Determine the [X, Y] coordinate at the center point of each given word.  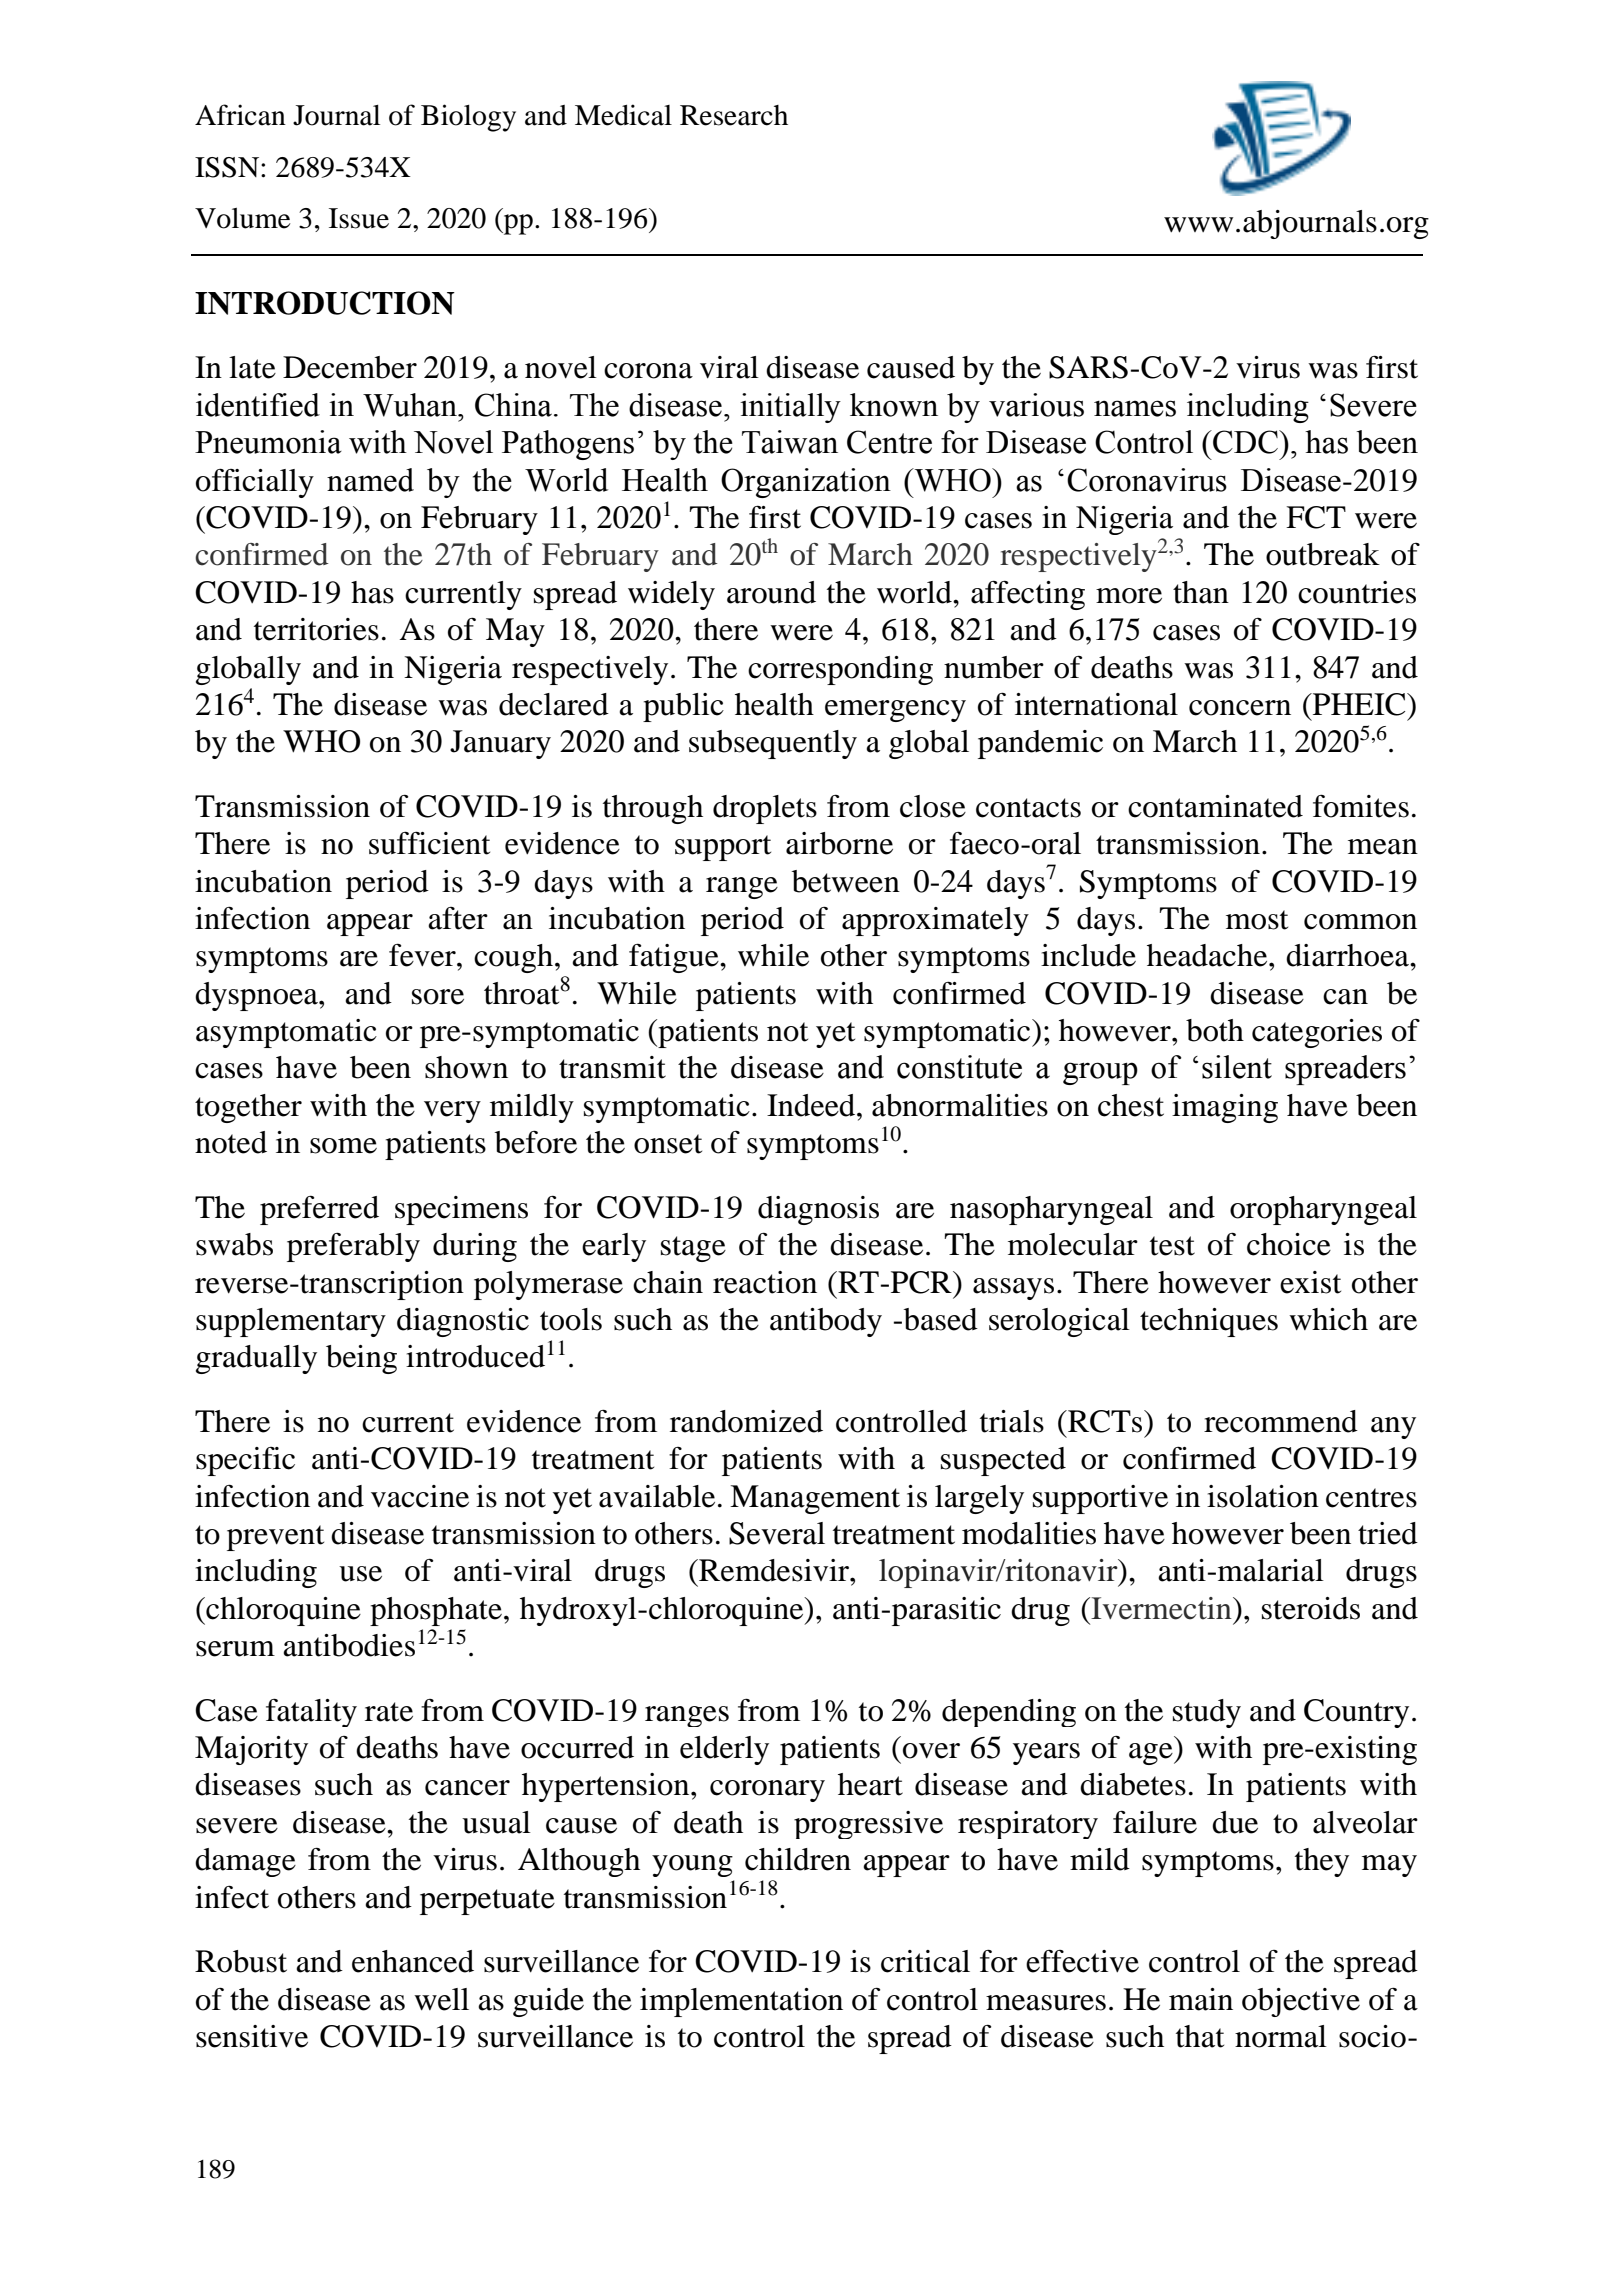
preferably [353, 1247]
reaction [765, 1282]
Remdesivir [774, 1570]
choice [1289, 1244]
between [846, 881]
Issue [359, 218]
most [1257, 920]
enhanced [413, 1961]
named [370, 480]
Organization [806, 483]
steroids [1311, 1608]
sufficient [429, 843]
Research [734, 115]
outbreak [1323, 554]
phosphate [436, 1611]
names [1135, 408]
